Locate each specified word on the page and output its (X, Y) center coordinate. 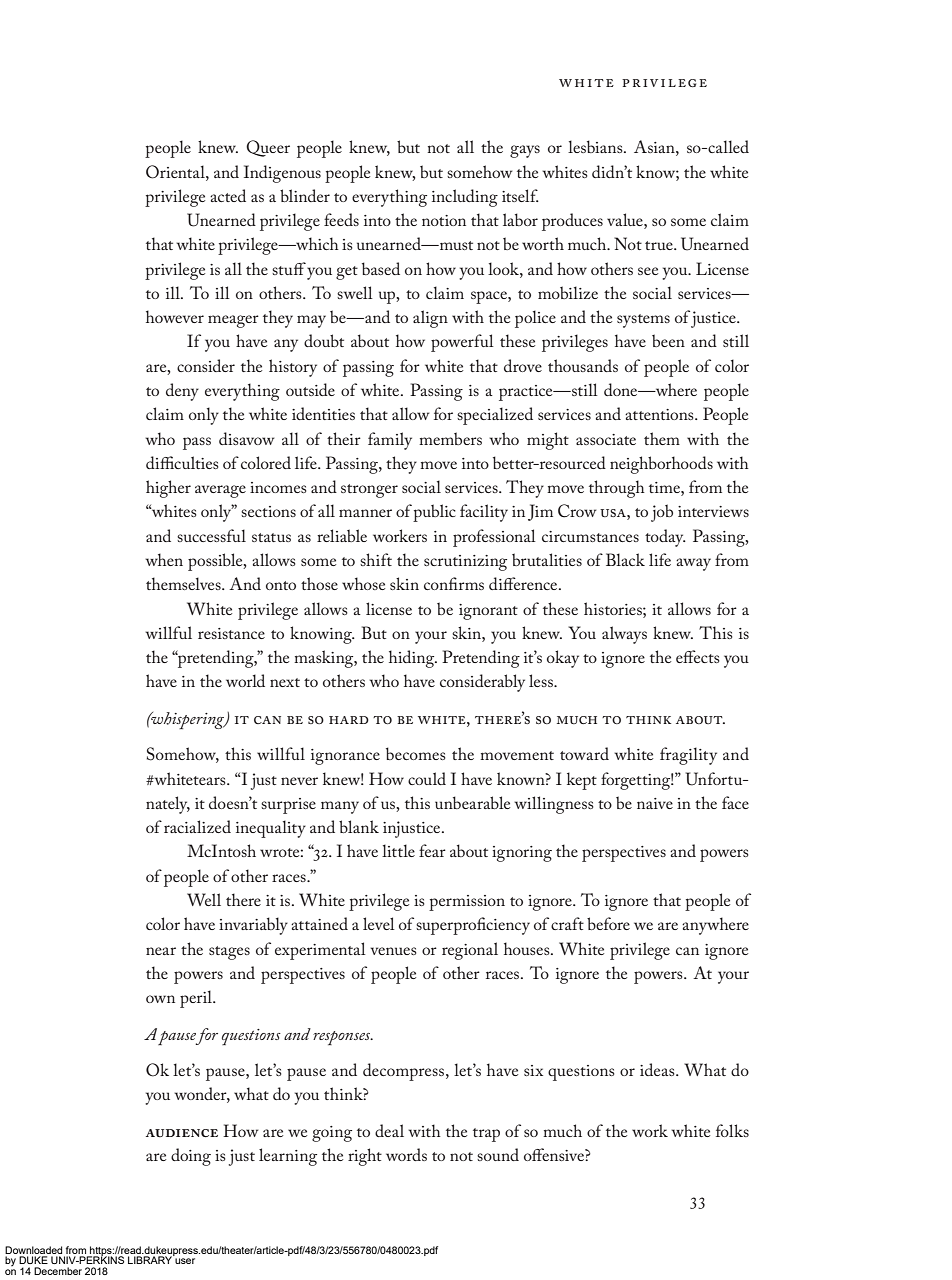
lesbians (596, 146)
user (185, 1261)
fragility (688, 756)
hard (349, 720)
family (390, 441)
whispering (188, 720)
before (608, 923)
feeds (341, 219)
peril (197, 999)
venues (393, 951)
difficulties (182, 462)
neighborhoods (661, 465)
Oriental (176, 172)
